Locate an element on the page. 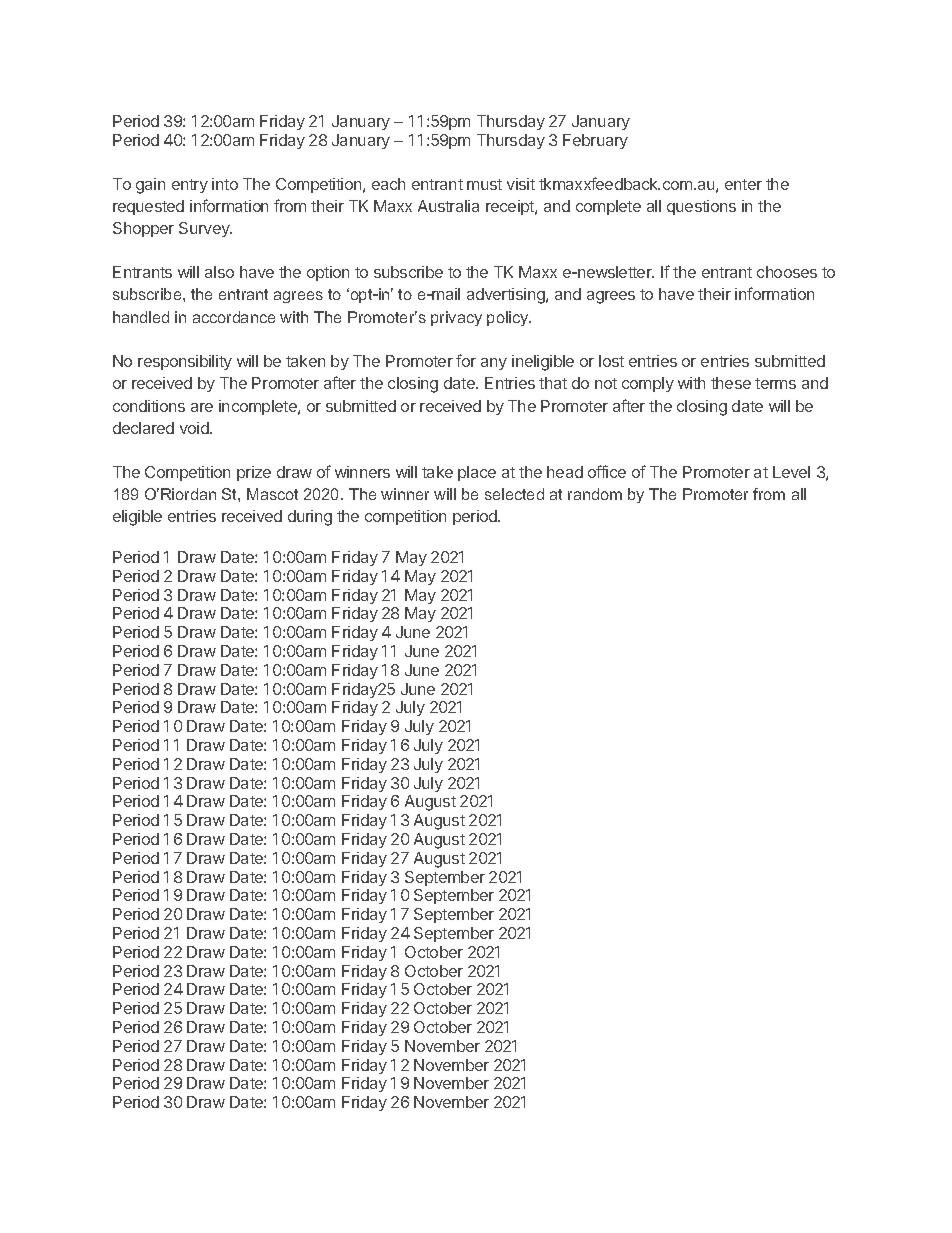 This document has height=1233, width=952. lost is located at coordinates (611, 361).
